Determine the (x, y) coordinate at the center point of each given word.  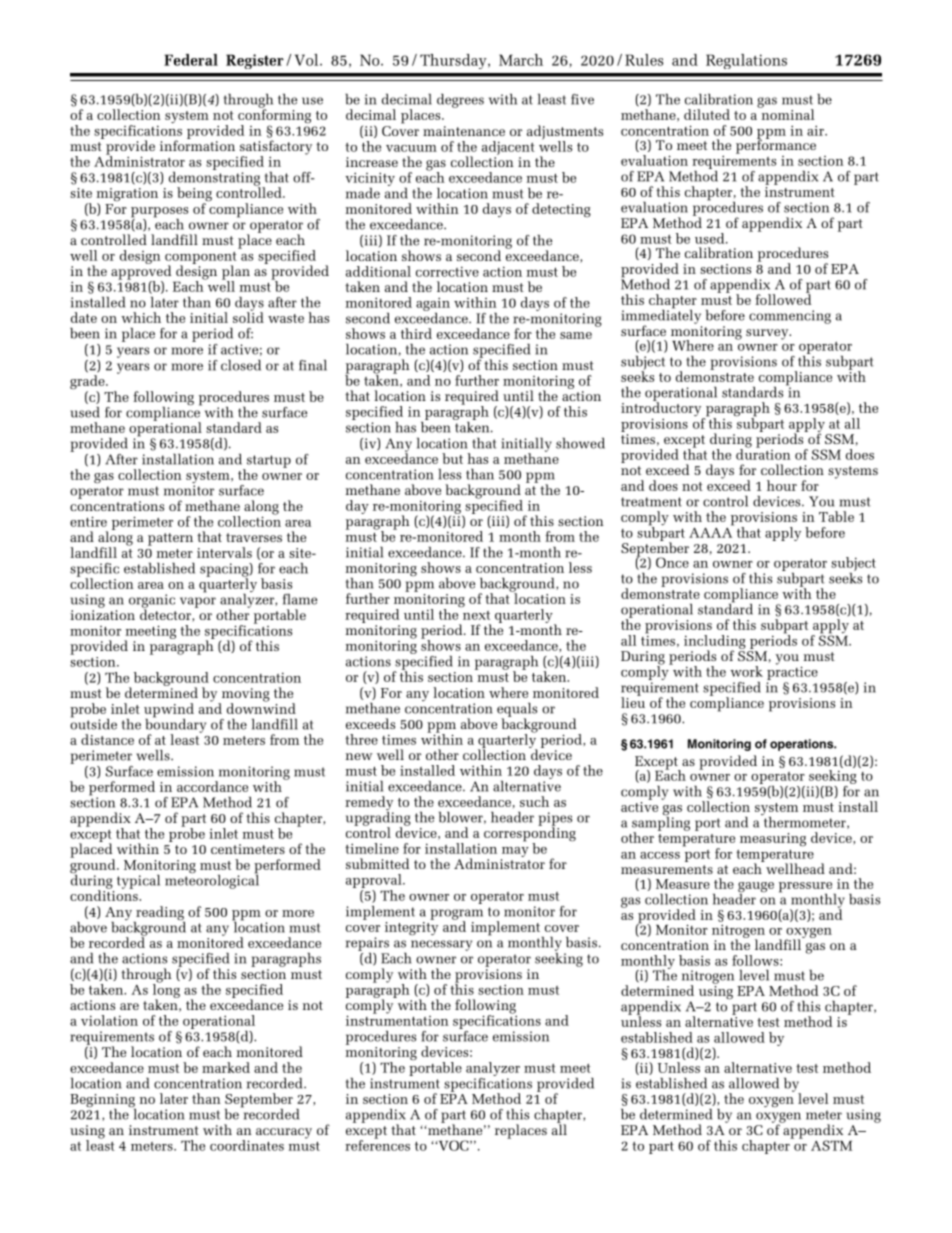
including (715, 643)
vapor (198, 602)
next (476, 615)
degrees (460, 101)
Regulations (746, 61)
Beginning (103, 1102)
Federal (191, 60)
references (377, 1144)
